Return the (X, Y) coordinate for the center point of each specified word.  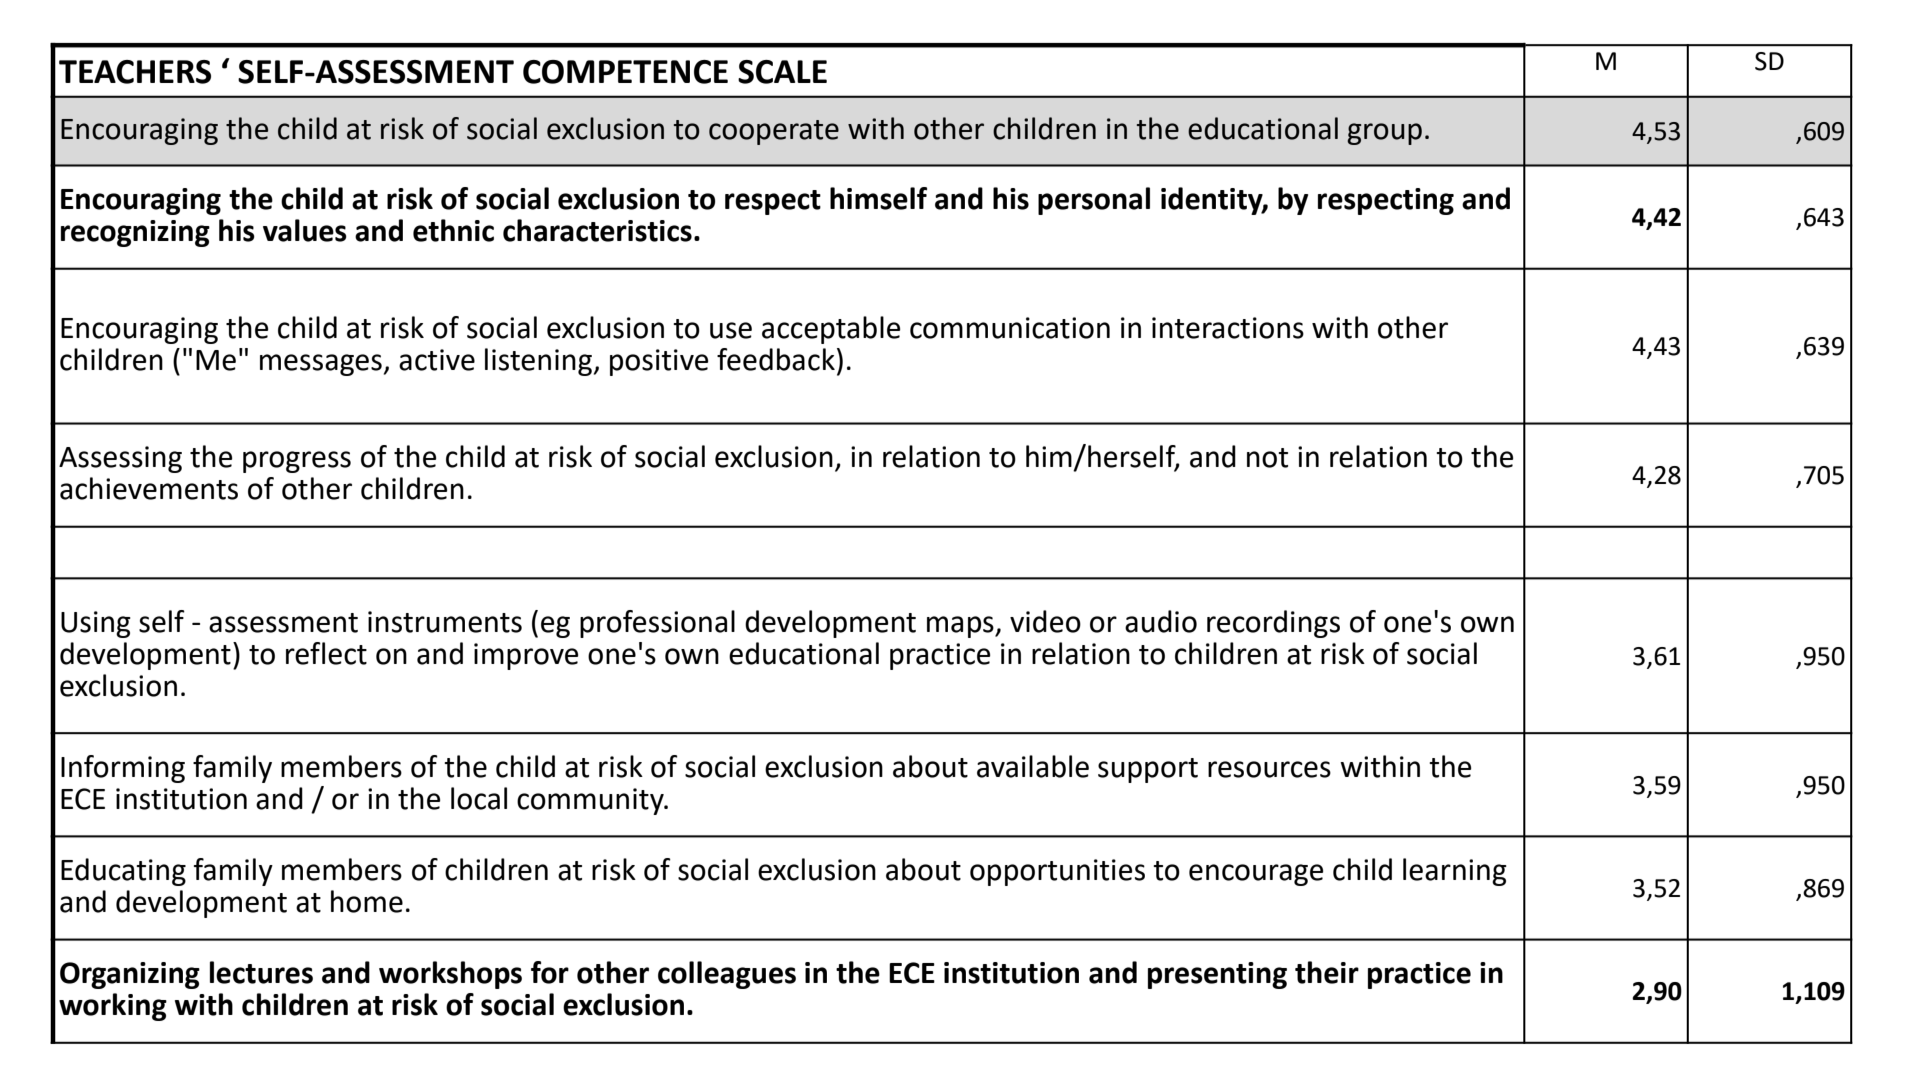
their (1327, 972)
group (1384, 134)
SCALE (782, 72)
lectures (261, 972)
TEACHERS (135, 72)
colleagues (727, 975)
